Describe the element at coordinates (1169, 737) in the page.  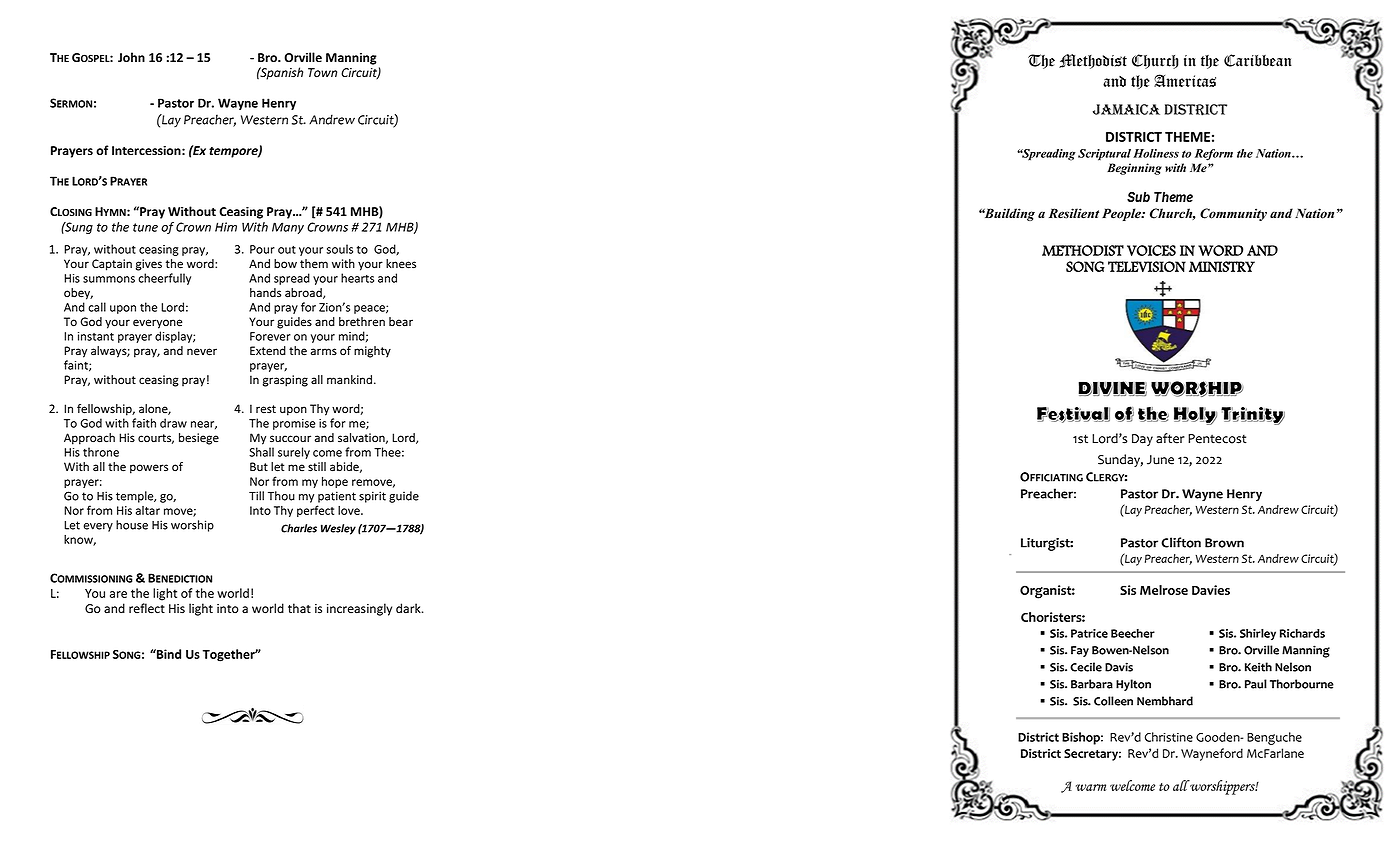
I see `Christine` at that location.
